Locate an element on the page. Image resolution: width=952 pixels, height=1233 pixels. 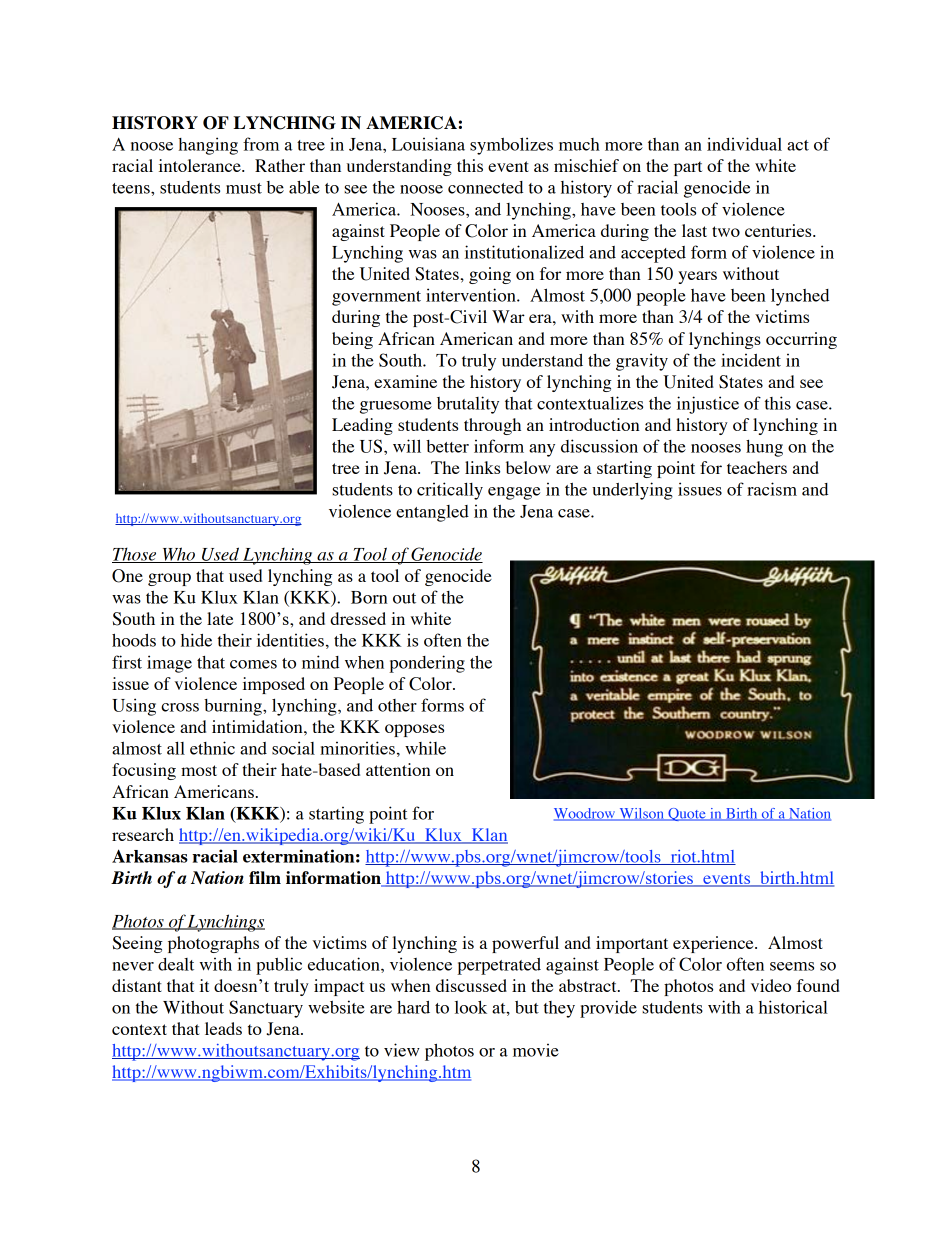
look is located at coordinates (471, 1007).
